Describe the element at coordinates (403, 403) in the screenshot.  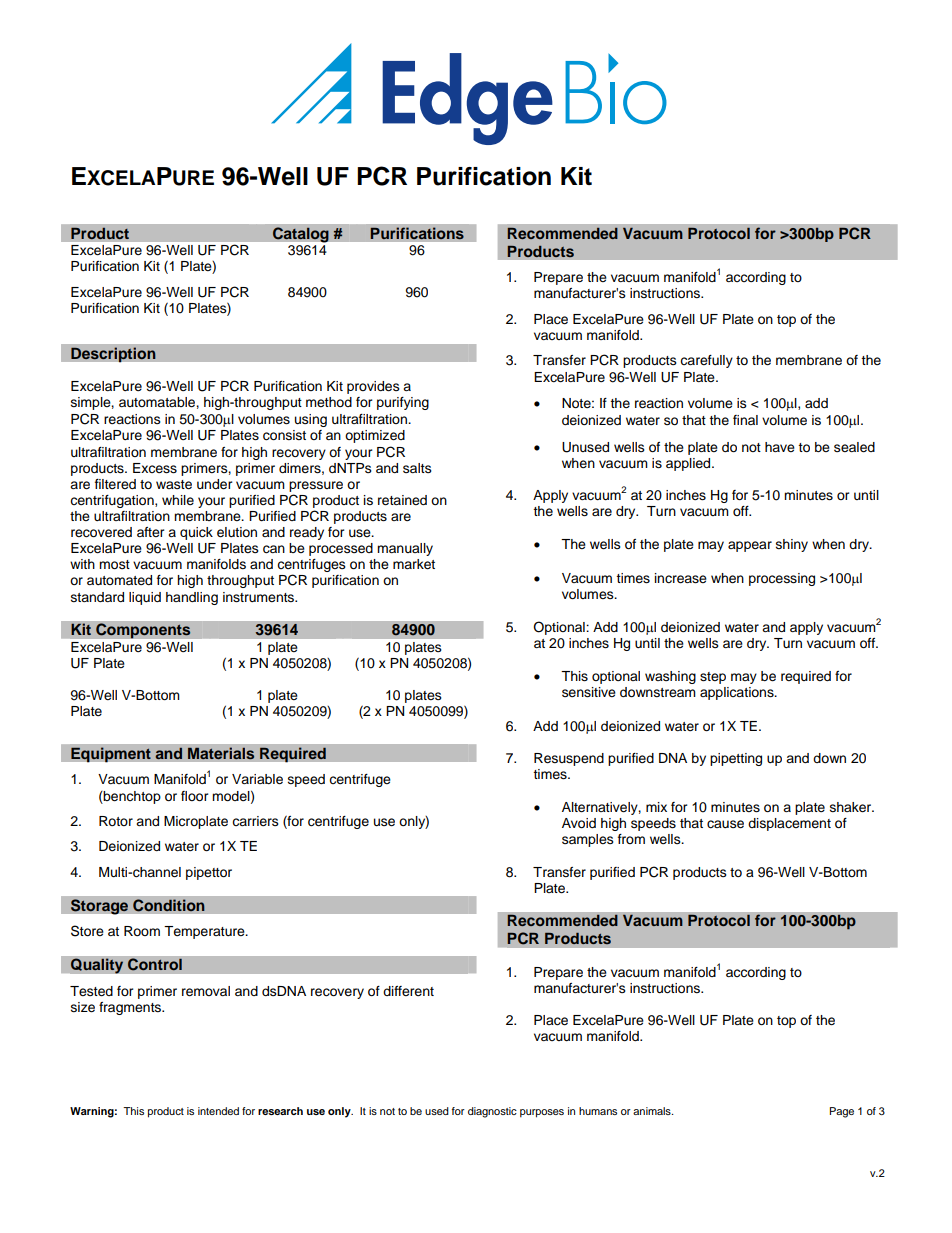
I see `purifying` at that location.
